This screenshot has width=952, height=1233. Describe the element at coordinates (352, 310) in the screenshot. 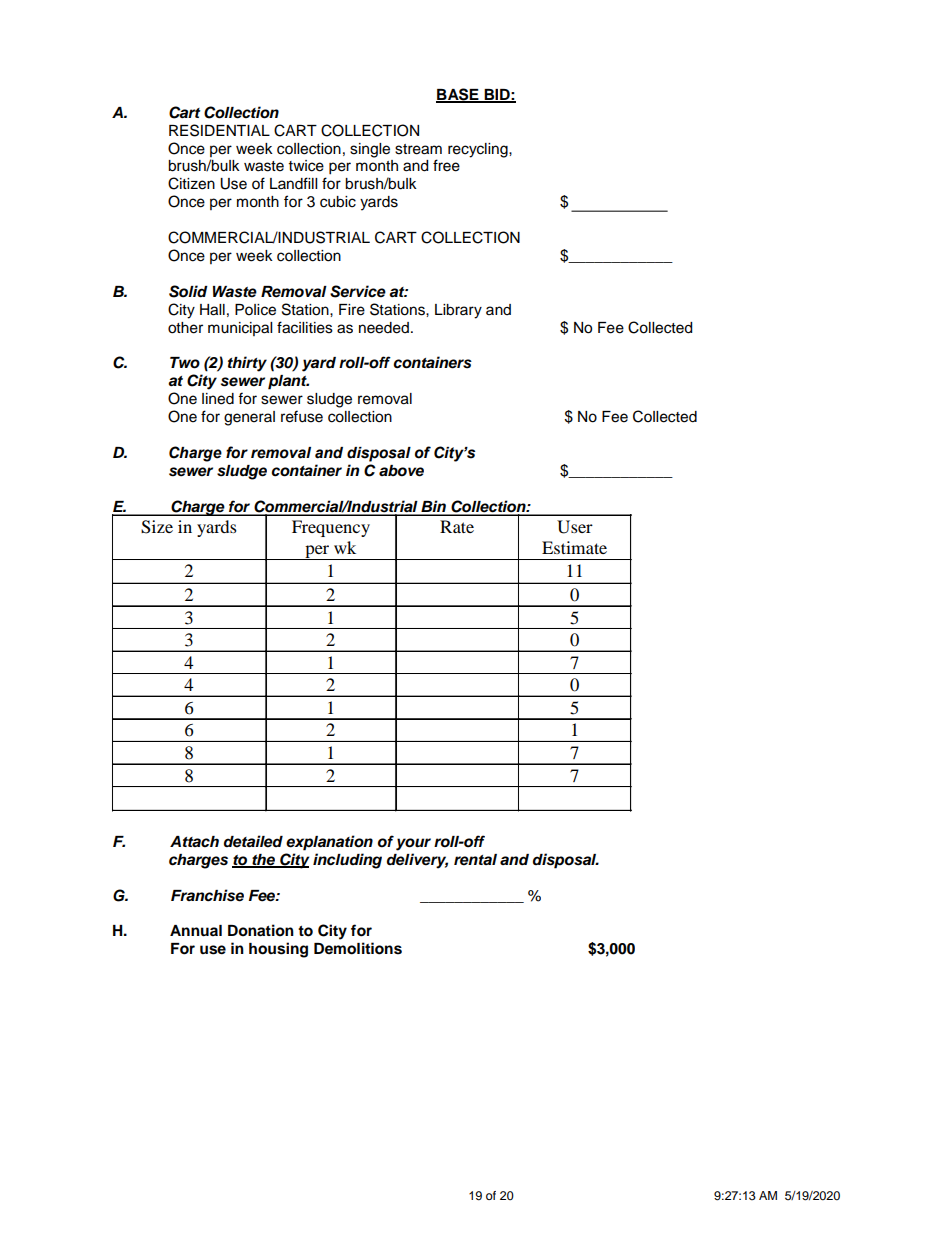

I see `Fire` at that location.
